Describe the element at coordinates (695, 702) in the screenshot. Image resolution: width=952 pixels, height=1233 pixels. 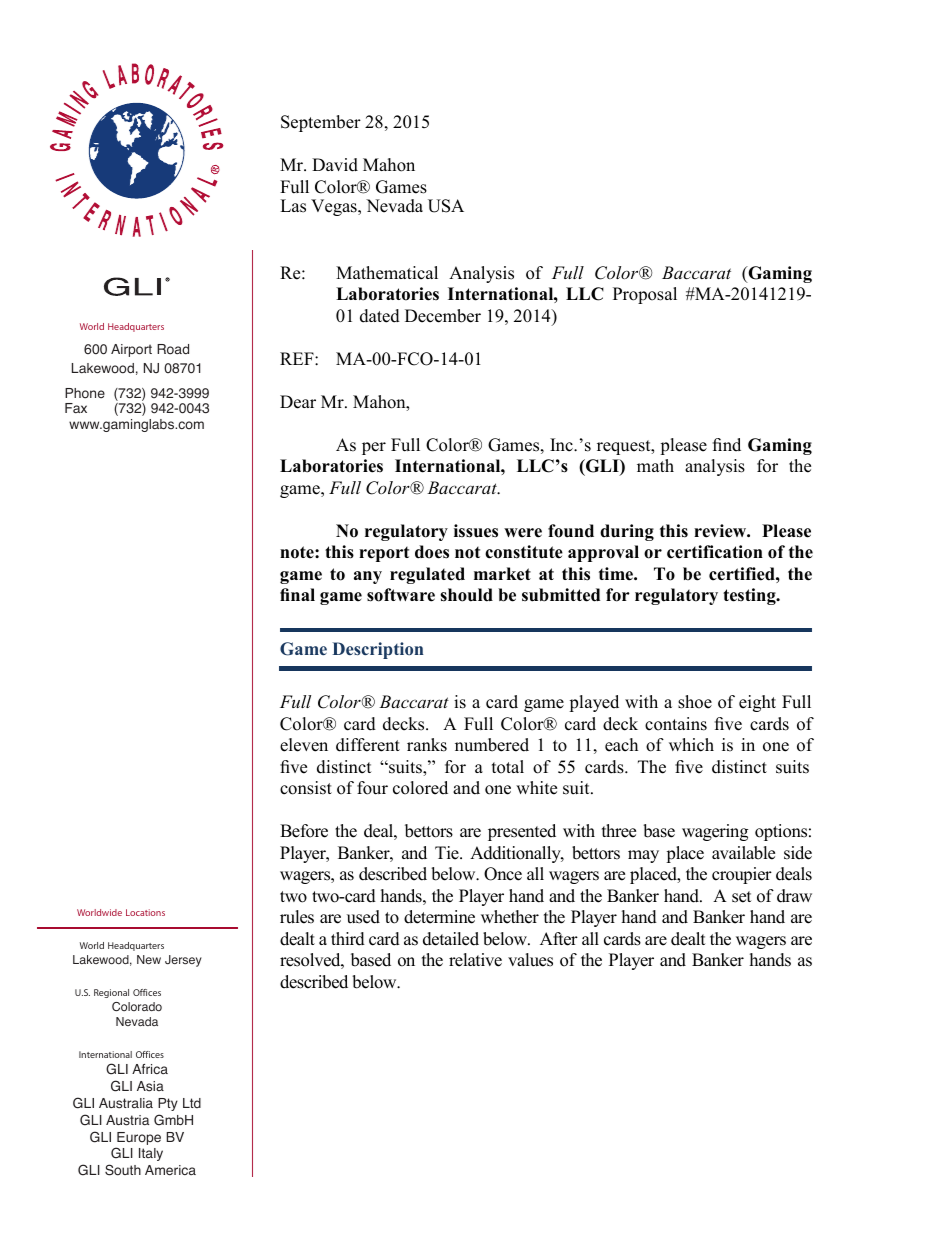
I see `shoe` at that location.
